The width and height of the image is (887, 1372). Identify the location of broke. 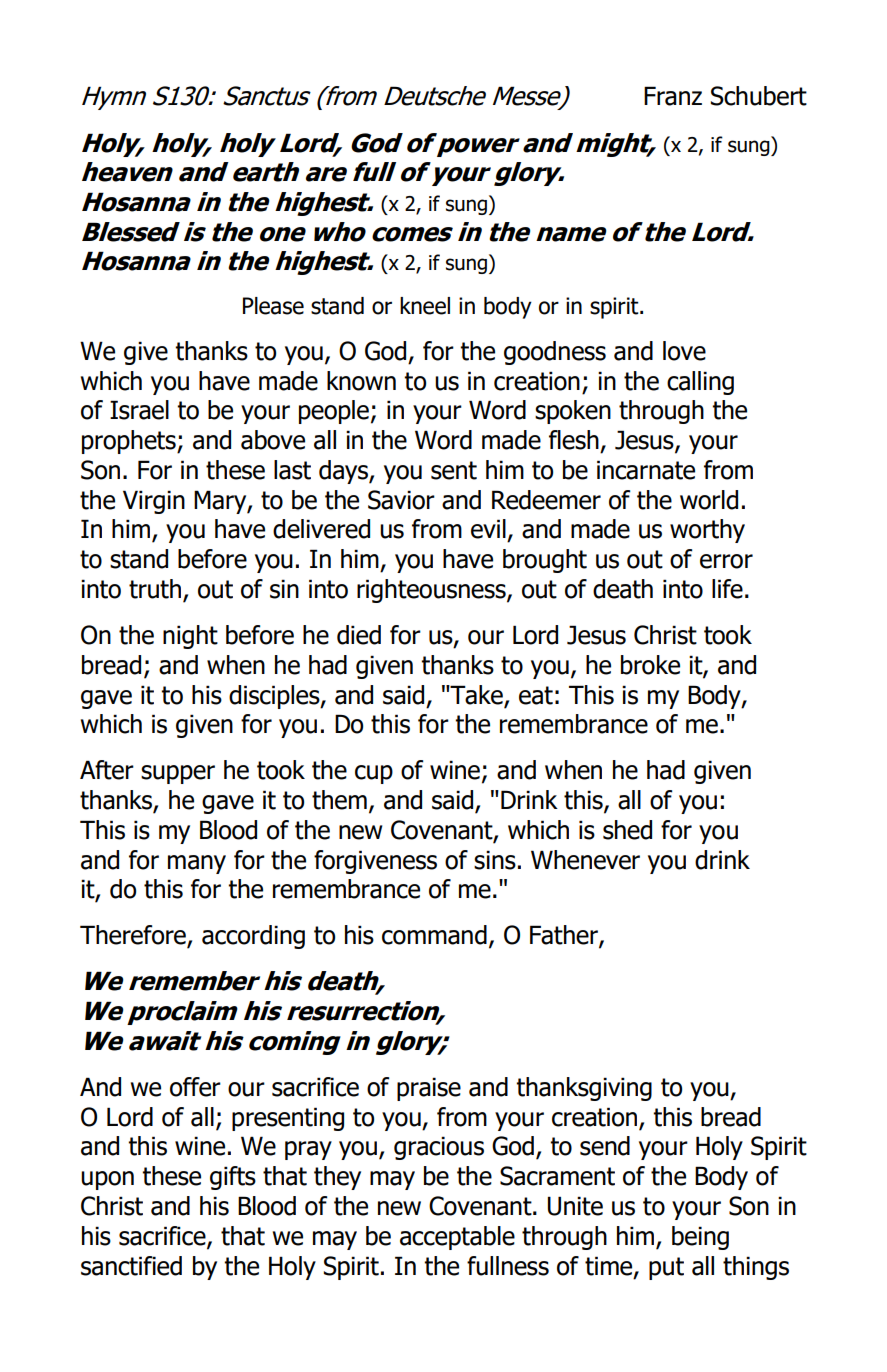
(650, 665).
